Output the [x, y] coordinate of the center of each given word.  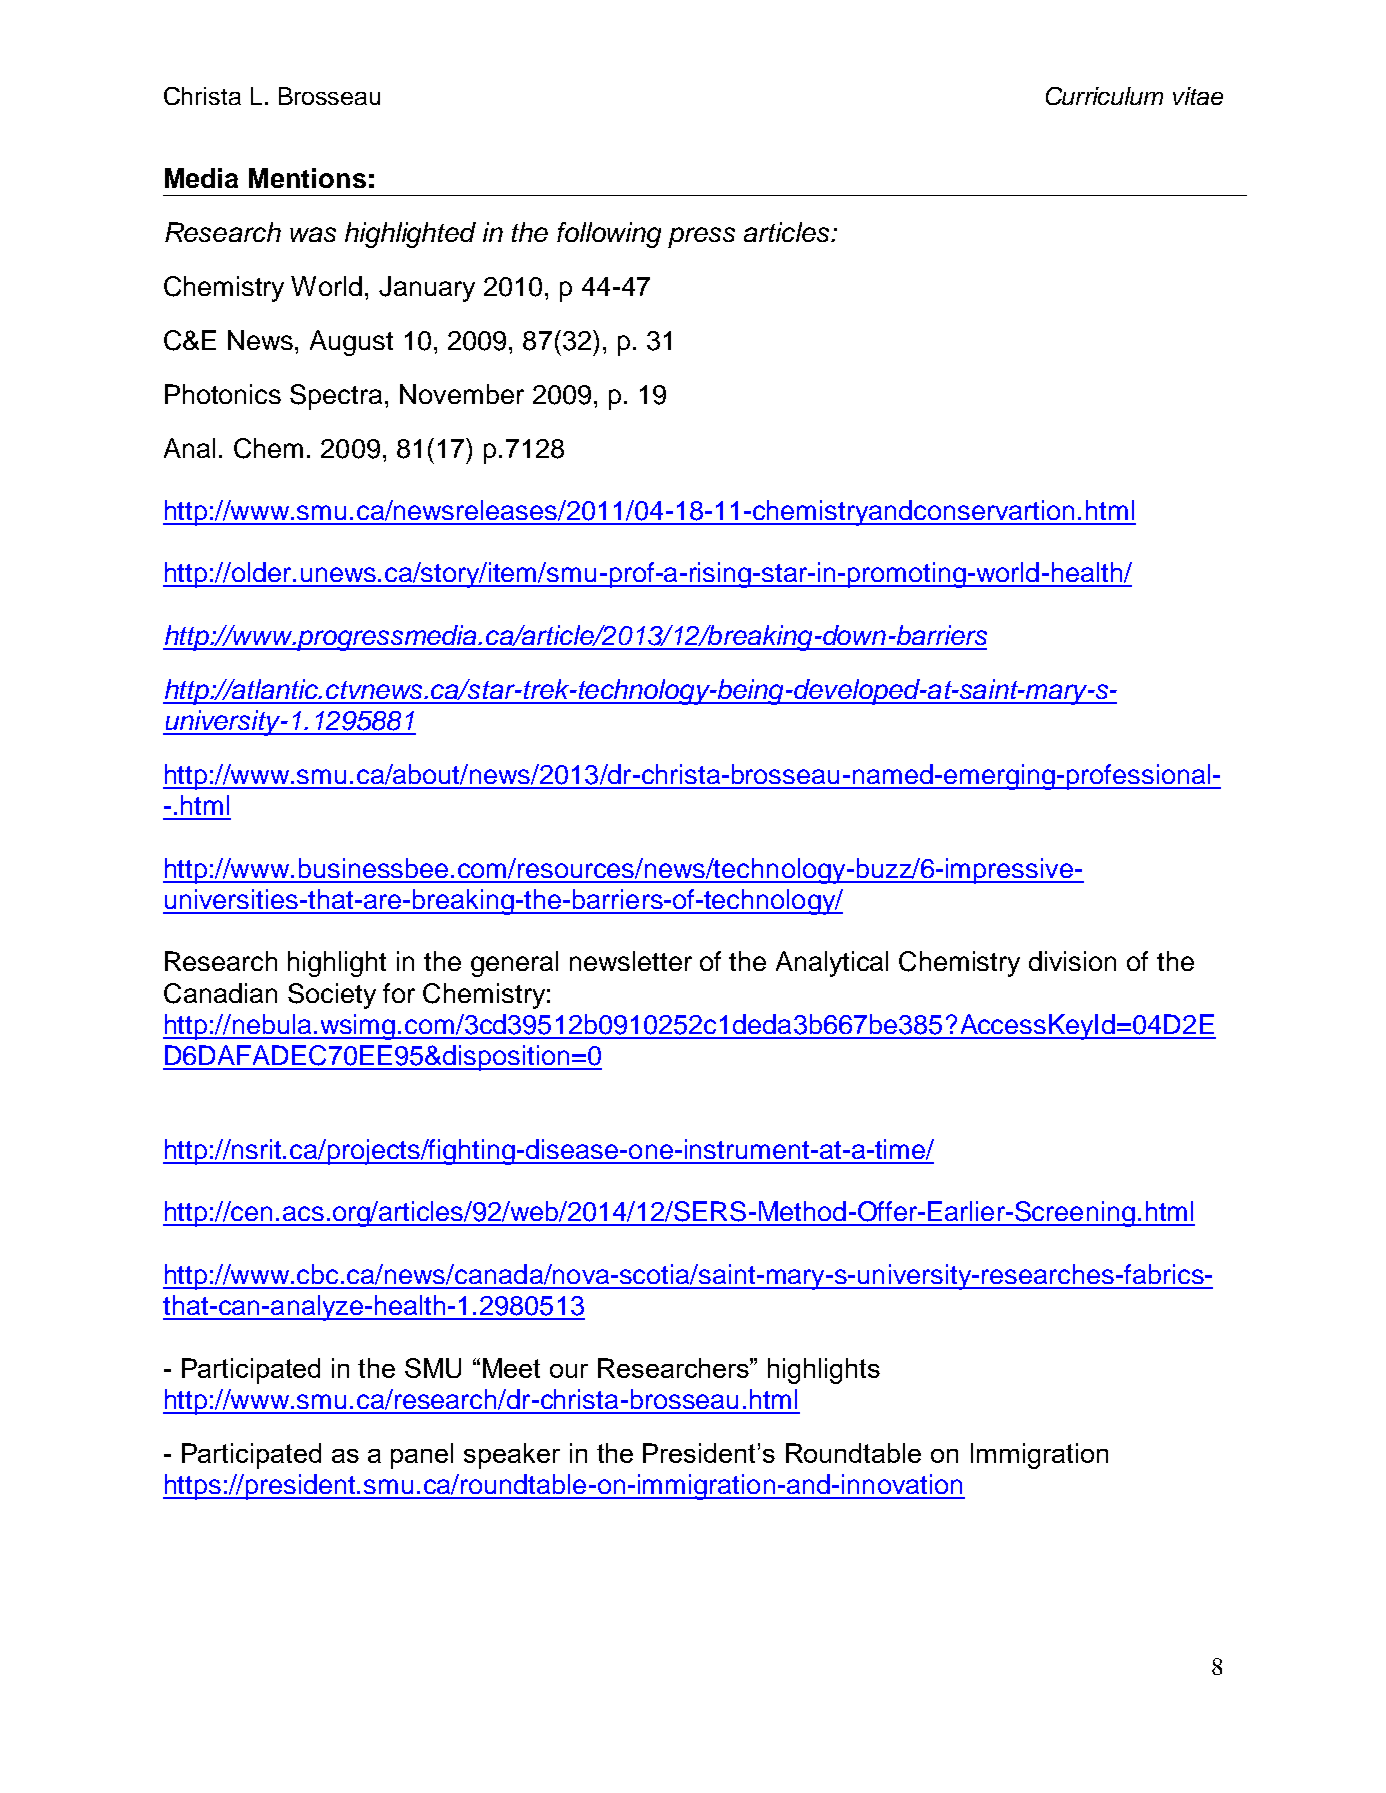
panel [422, 1456]
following [609, 235]
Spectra [338, 397]
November [462, 394]
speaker [512, 1456]
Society [332, 996]
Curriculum [1104, 96]
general [514, 964]
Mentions [307, 178]
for [399, 993]
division [1072, 961]
